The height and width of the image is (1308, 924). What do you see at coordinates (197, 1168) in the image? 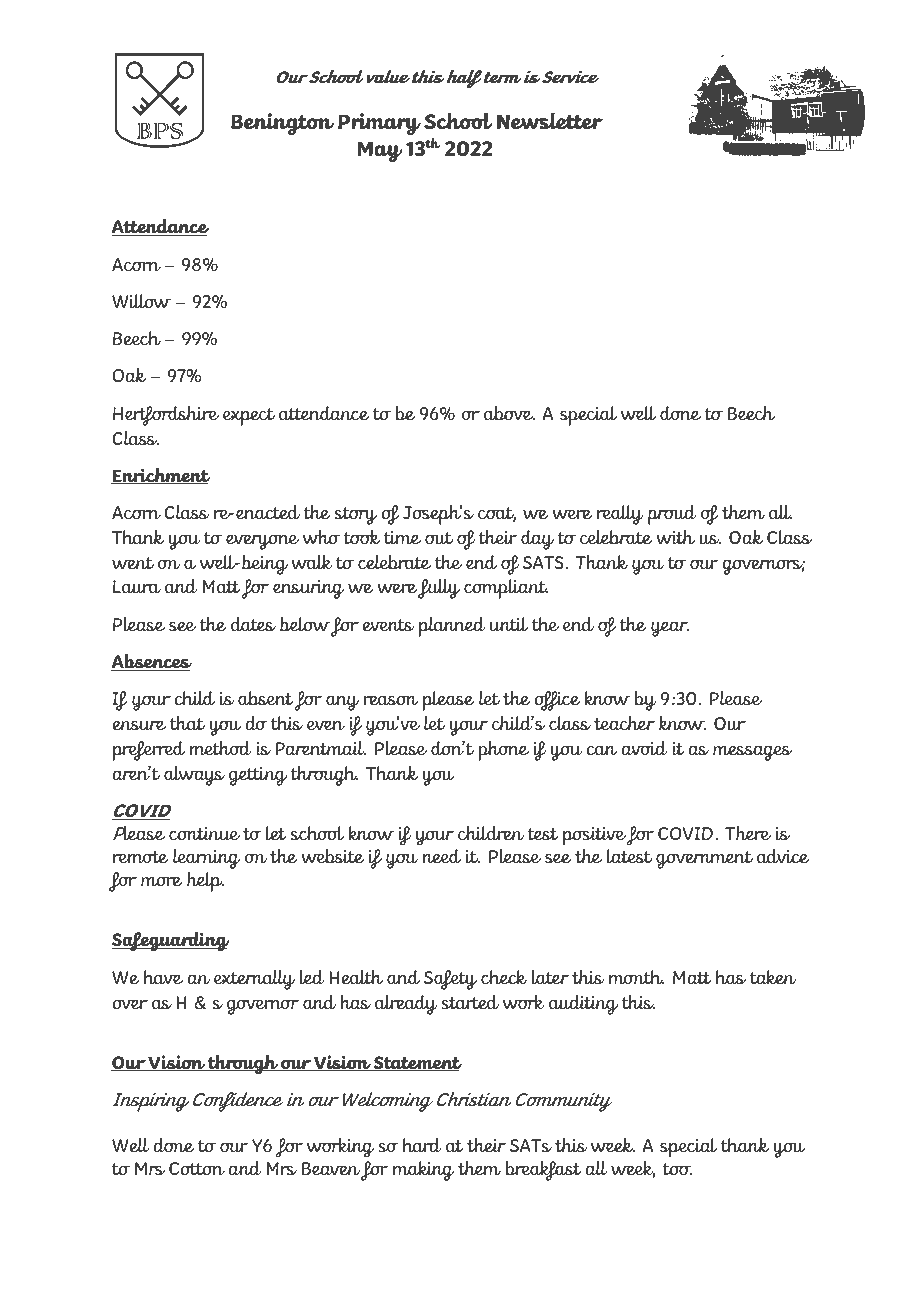
I see `Cotton` at bounding box center [197, 1168].
